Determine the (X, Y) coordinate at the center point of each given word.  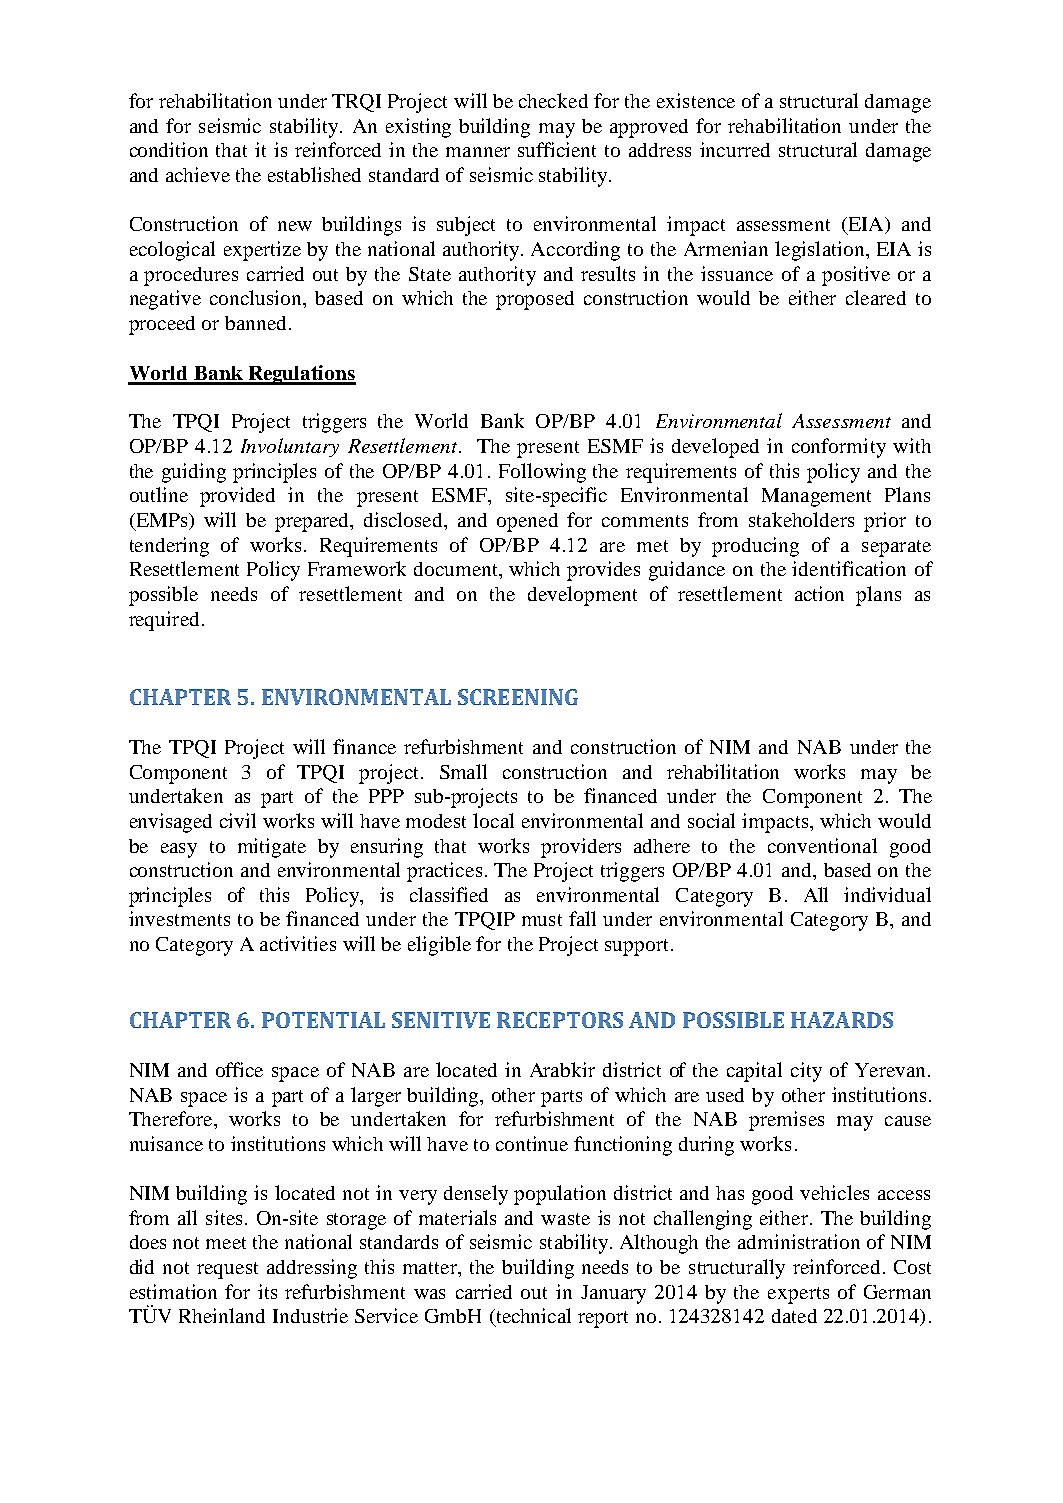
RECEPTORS (560, 1020)
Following (542, 473)
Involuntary (290, 447)
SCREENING (518, 697)
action (819, 593)
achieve (198, 174)
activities (298, 943)
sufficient (557, 149)
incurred (735, 149)
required (164, 621)
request (227, 1270)
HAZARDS (842, 1020)
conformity (839, 448)
